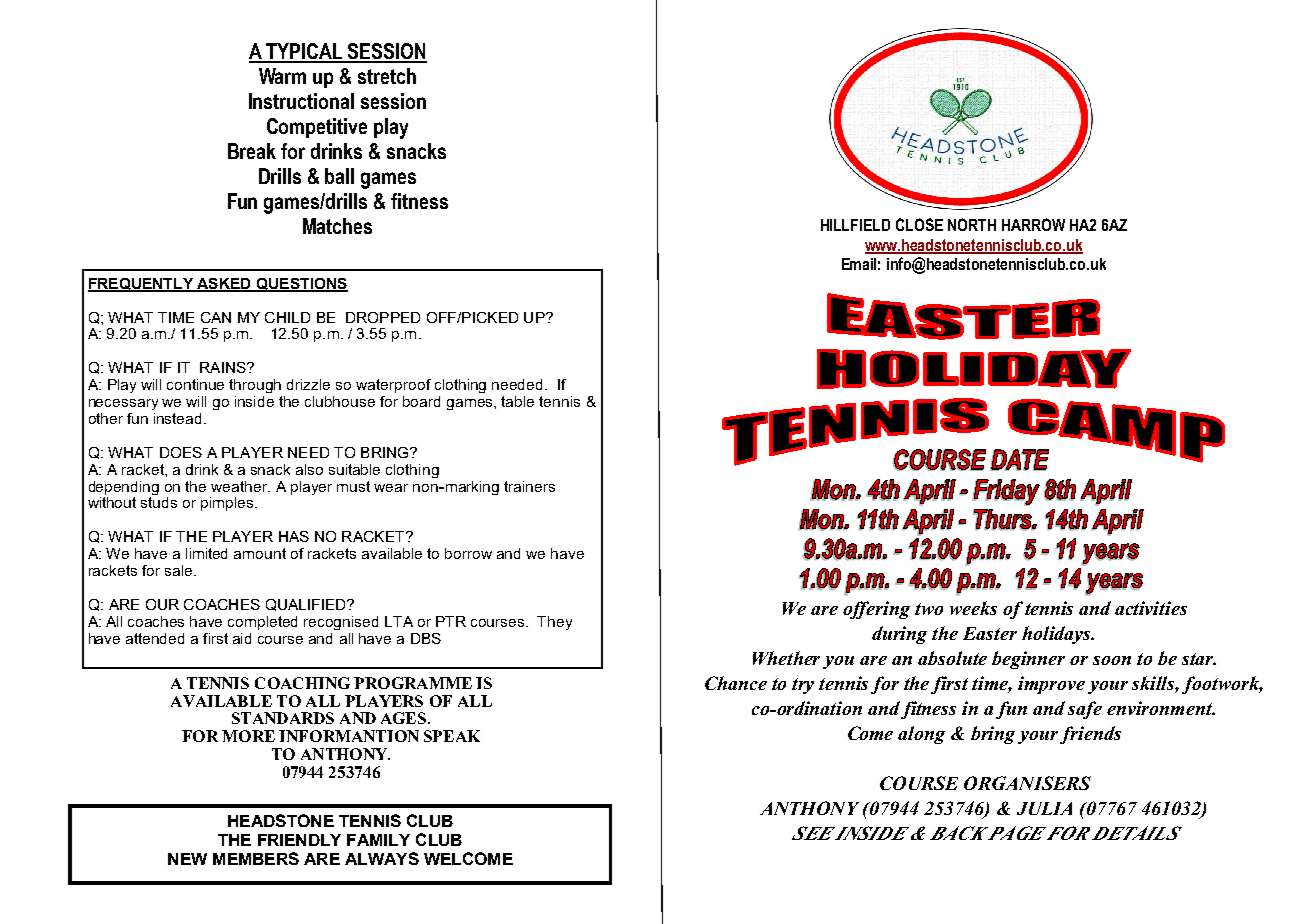  I want to click on stretch, so click(387, 76).
